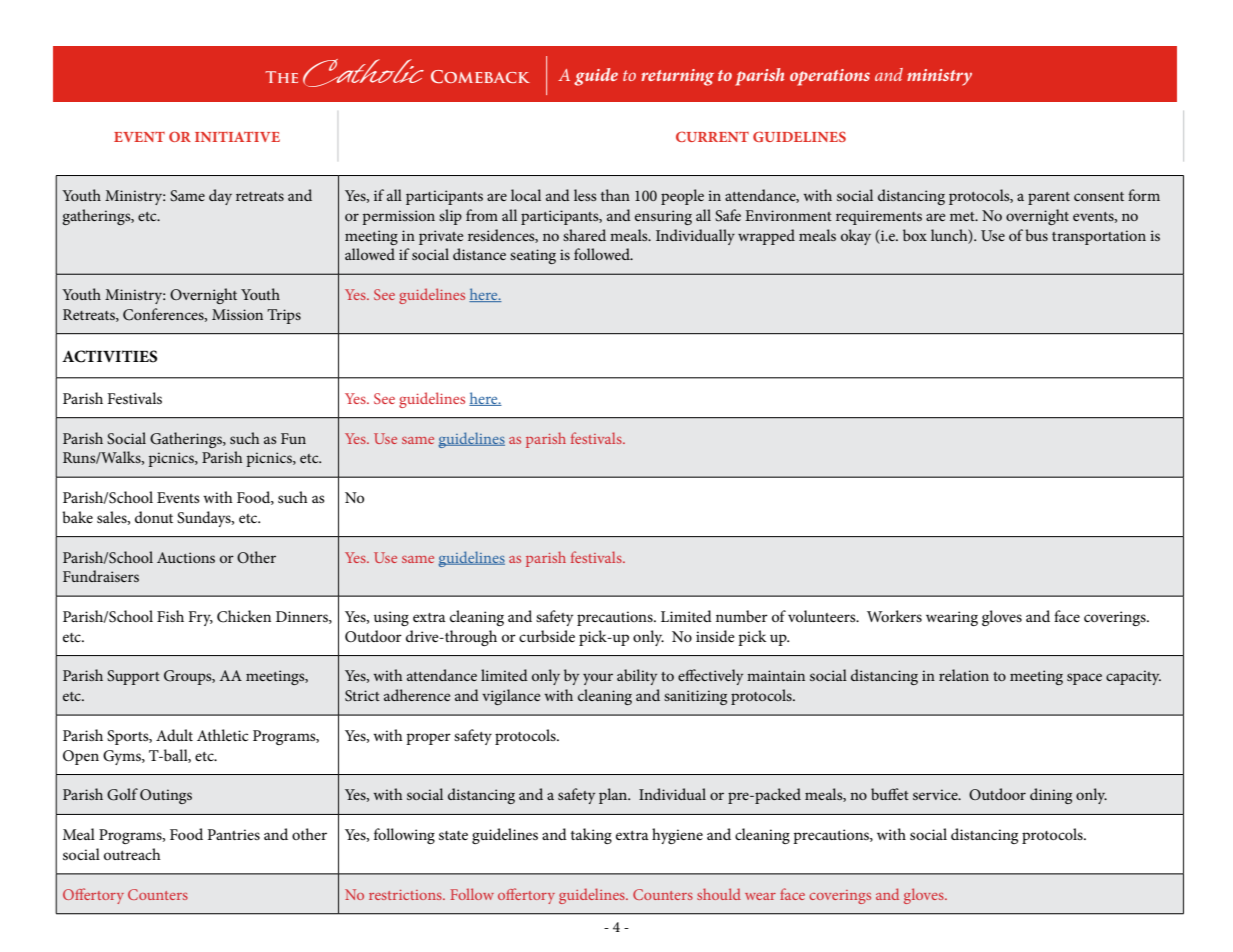 This page has height=952, width=1233. What do you see at coordinates (894, 616) in the page?
I see `Workers` at bounding box center [894, 616].
